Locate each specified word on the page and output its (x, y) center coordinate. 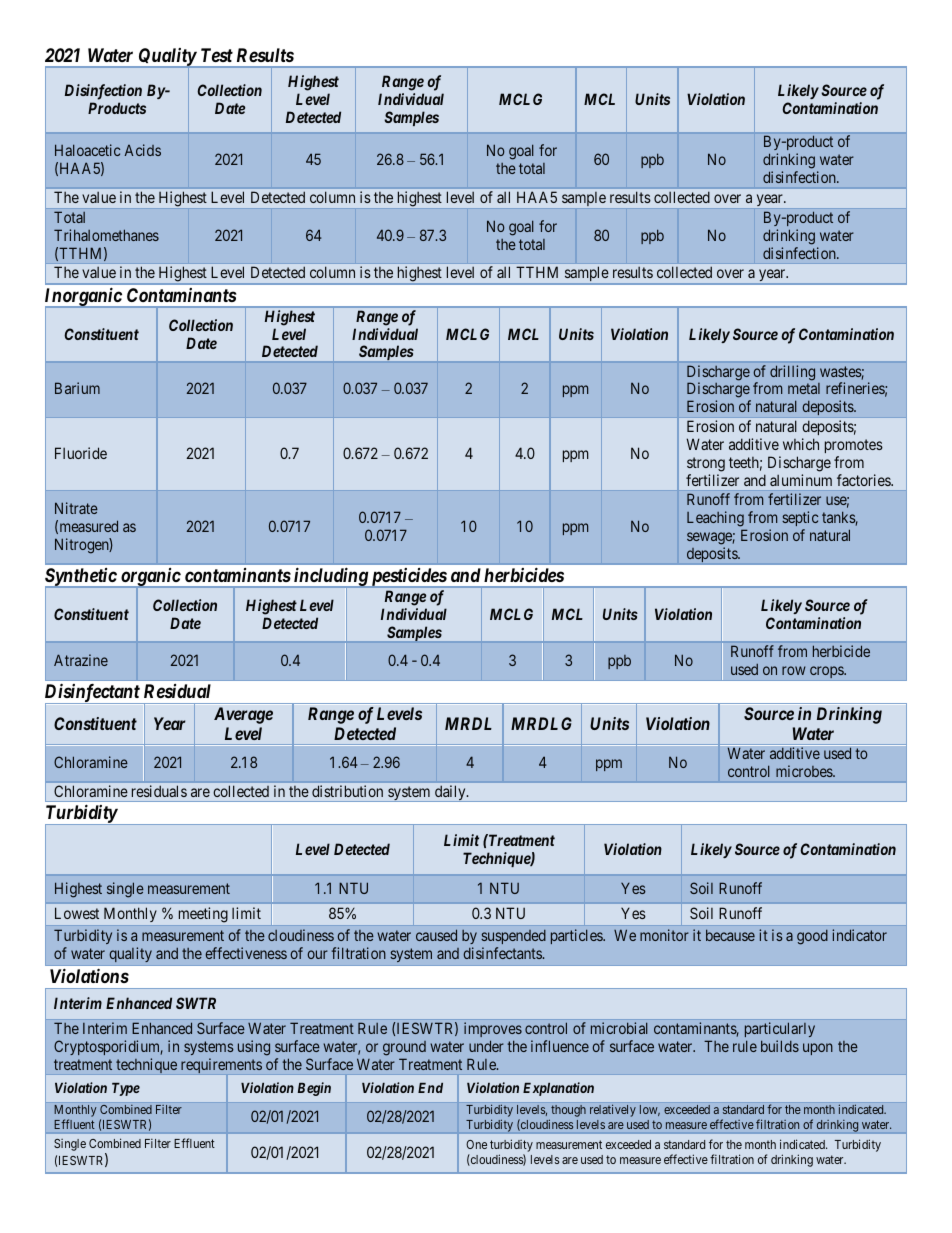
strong (706, 464)
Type (126, 1089)
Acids (143, 150)
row (794, 670)
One (476, 1144)
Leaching (715, 519)
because (730, 935)
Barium (77, 388)
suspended (513, 939)
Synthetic (81, 578)
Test (217, 55)
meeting (203, 915)
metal (804, 388)
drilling (792, 373)
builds (780, 1046)
